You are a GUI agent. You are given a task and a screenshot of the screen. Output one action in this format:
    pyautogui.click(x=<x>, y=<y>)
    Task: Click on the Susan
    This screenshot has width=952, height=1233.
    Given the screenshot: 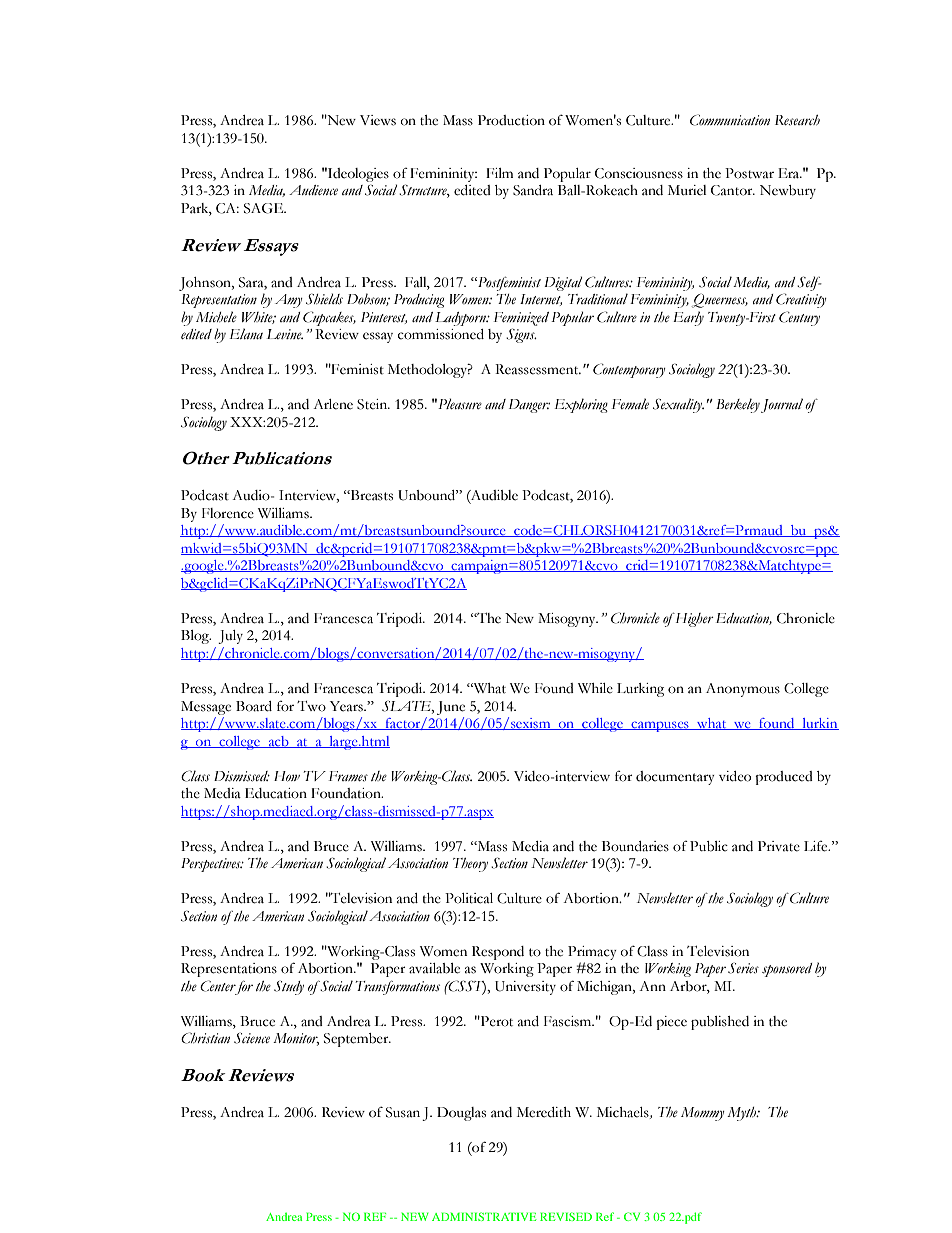 What is the action you would take?
    pyautogui.click(x=403, y=1112)
